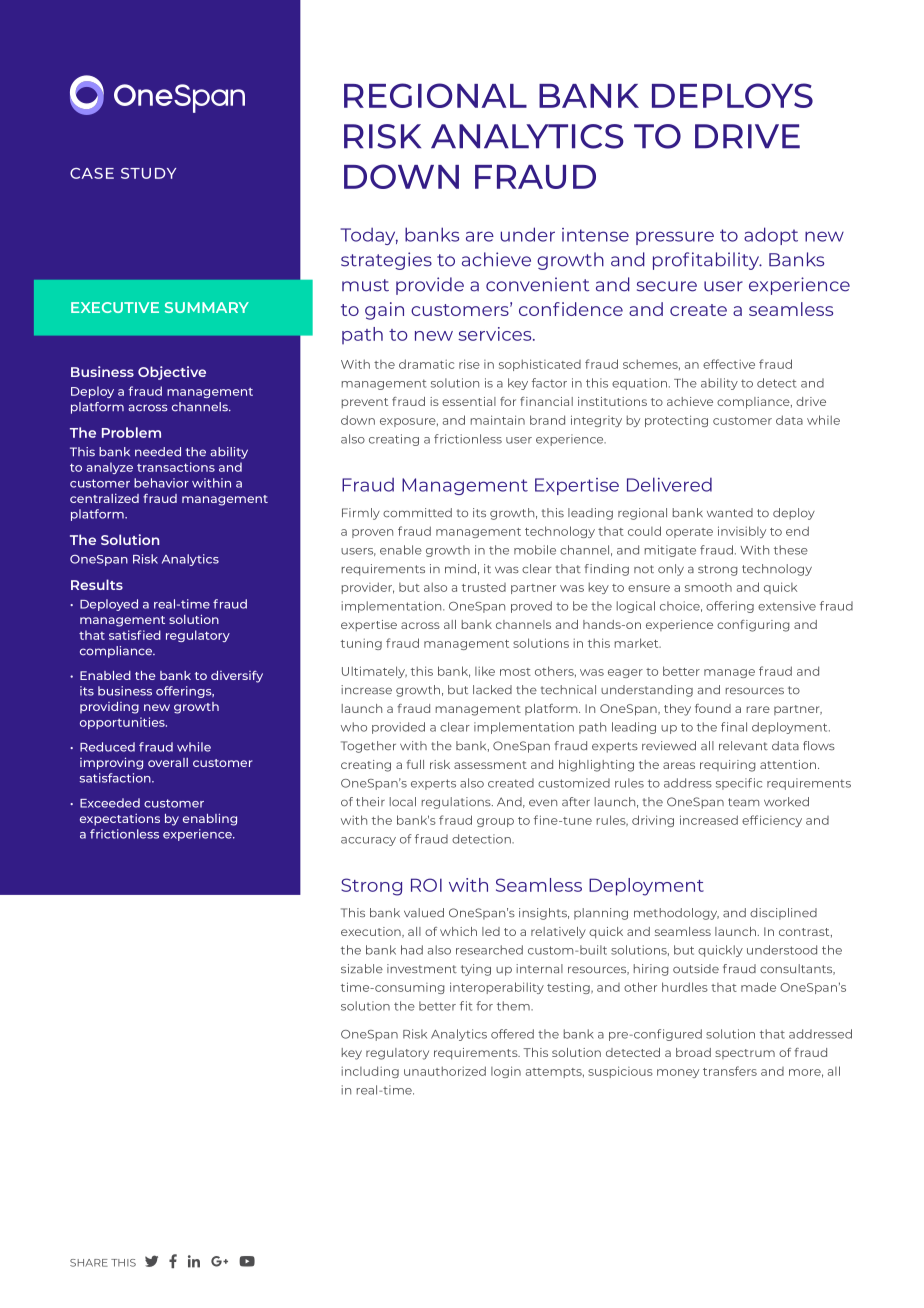 This screenshot has width=924, height=1308. What do you see at coordinates (742, 532) in the screenshot?
I see `invisibly` at bounding box center [742, 532].
